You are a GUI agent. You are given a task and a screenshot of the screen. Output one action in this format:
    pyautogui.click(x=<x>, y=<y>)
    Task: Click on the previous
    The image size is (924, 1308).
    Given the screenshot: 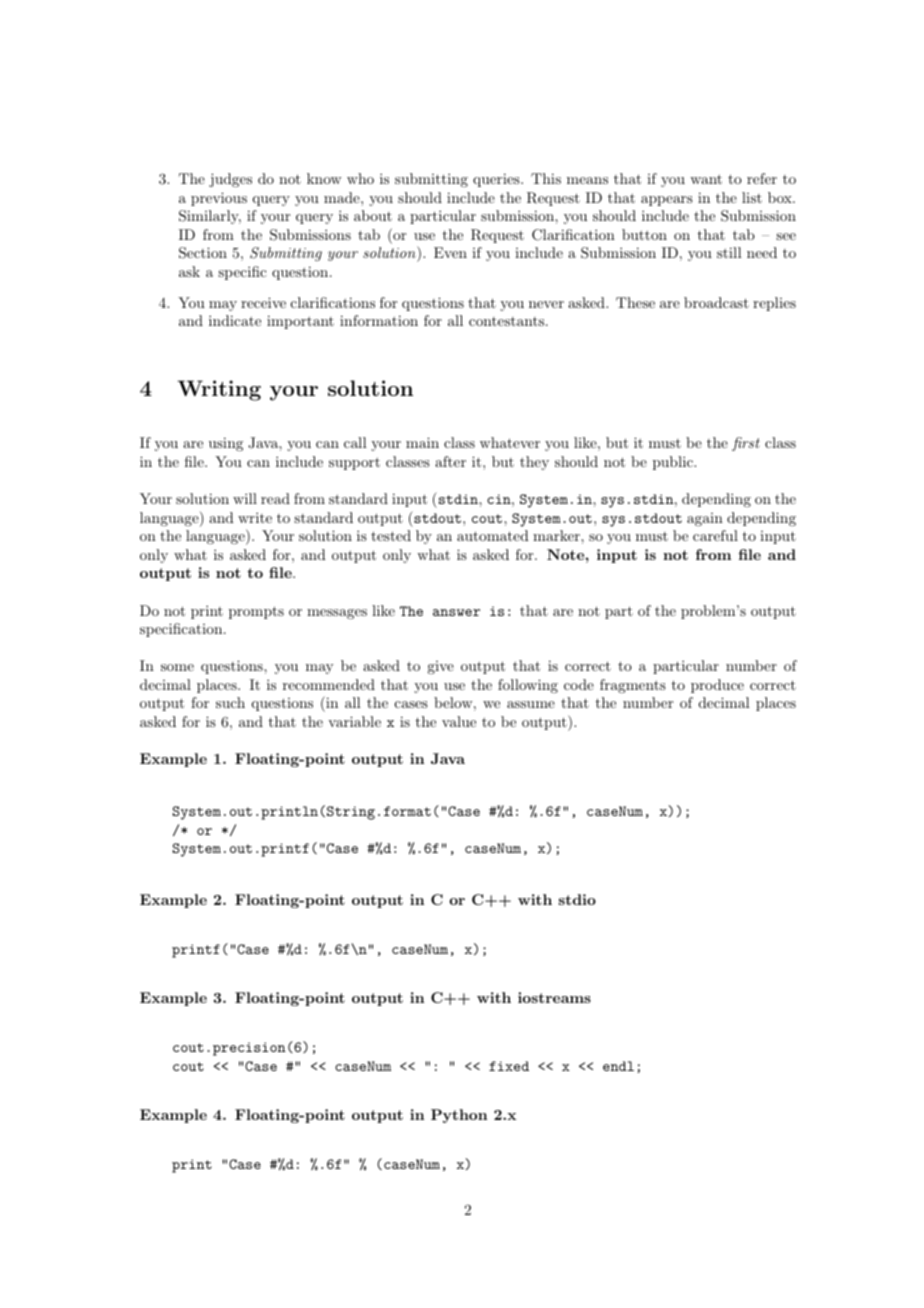 What is the action you would take?
    pyautogui.click(x=219, y=199)
